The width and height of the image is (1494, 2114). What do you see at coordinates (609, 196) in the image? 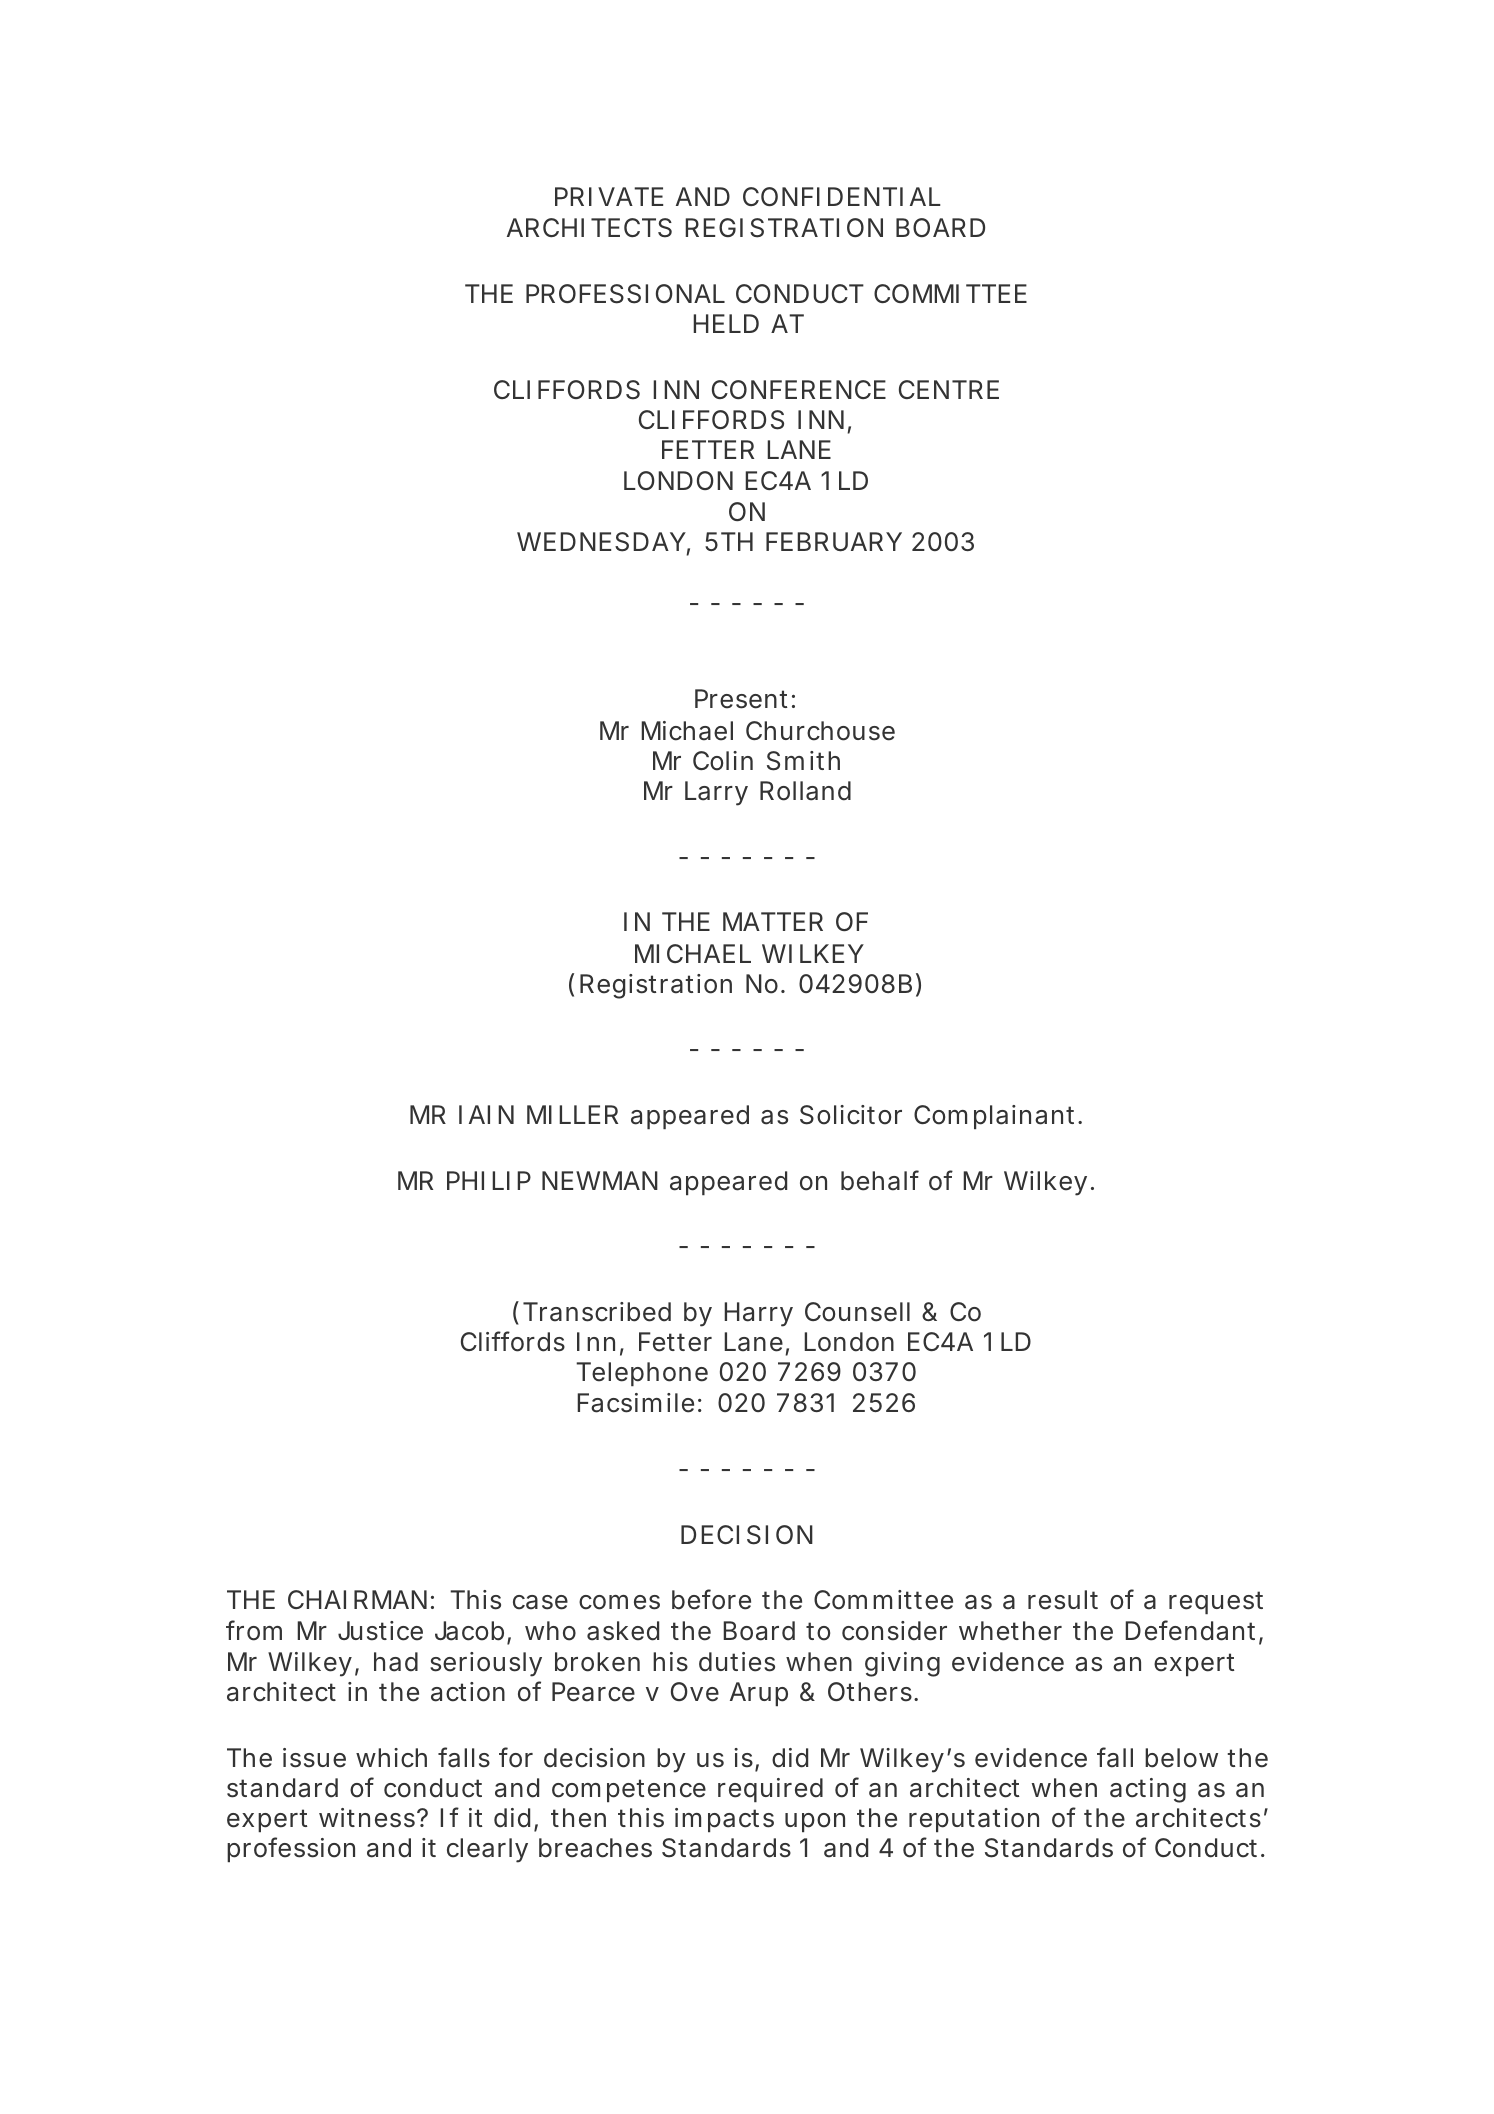
I see `PRIVATE` at bounding box center [609, 196].
